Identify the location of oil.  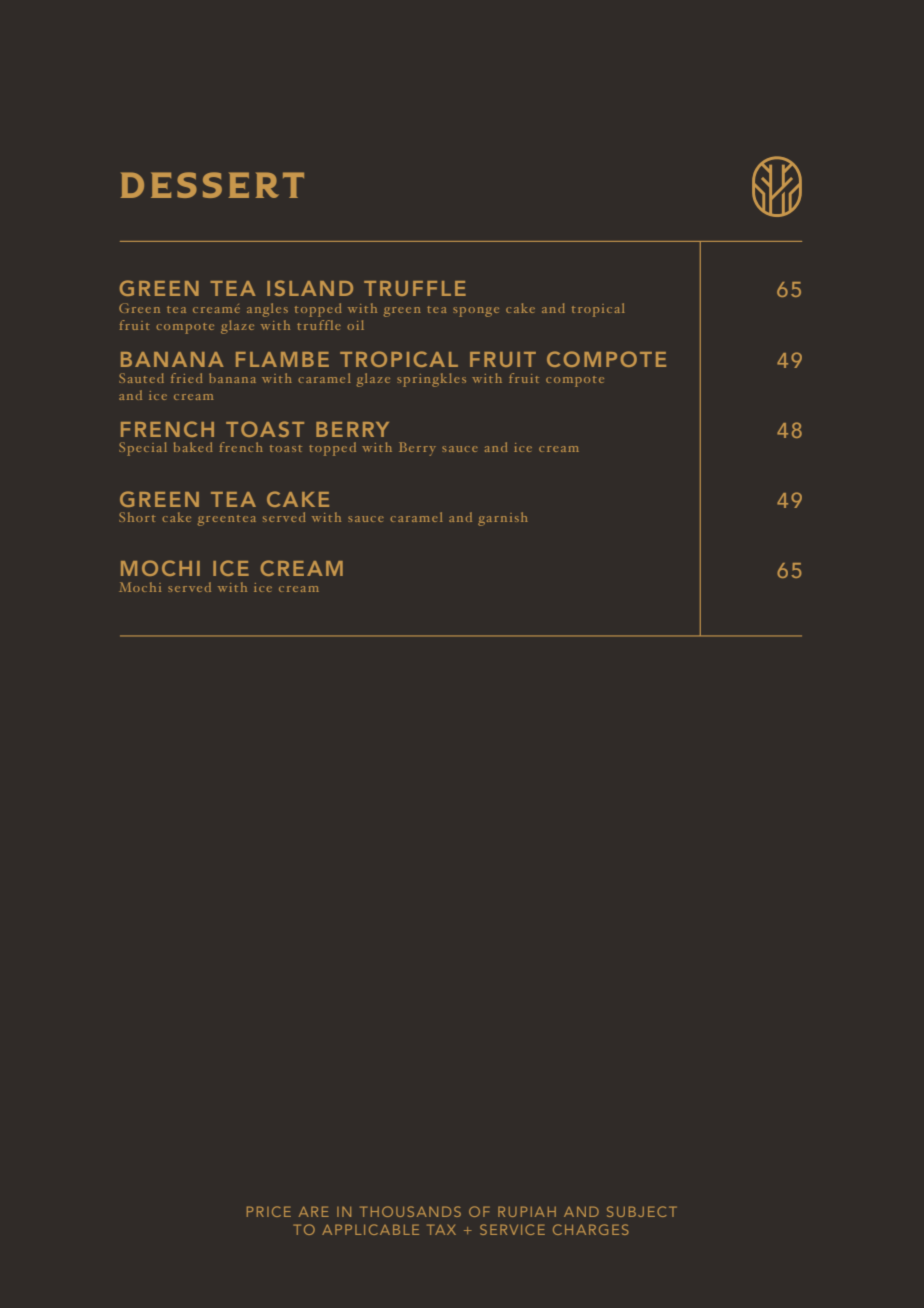
(355, 325).
